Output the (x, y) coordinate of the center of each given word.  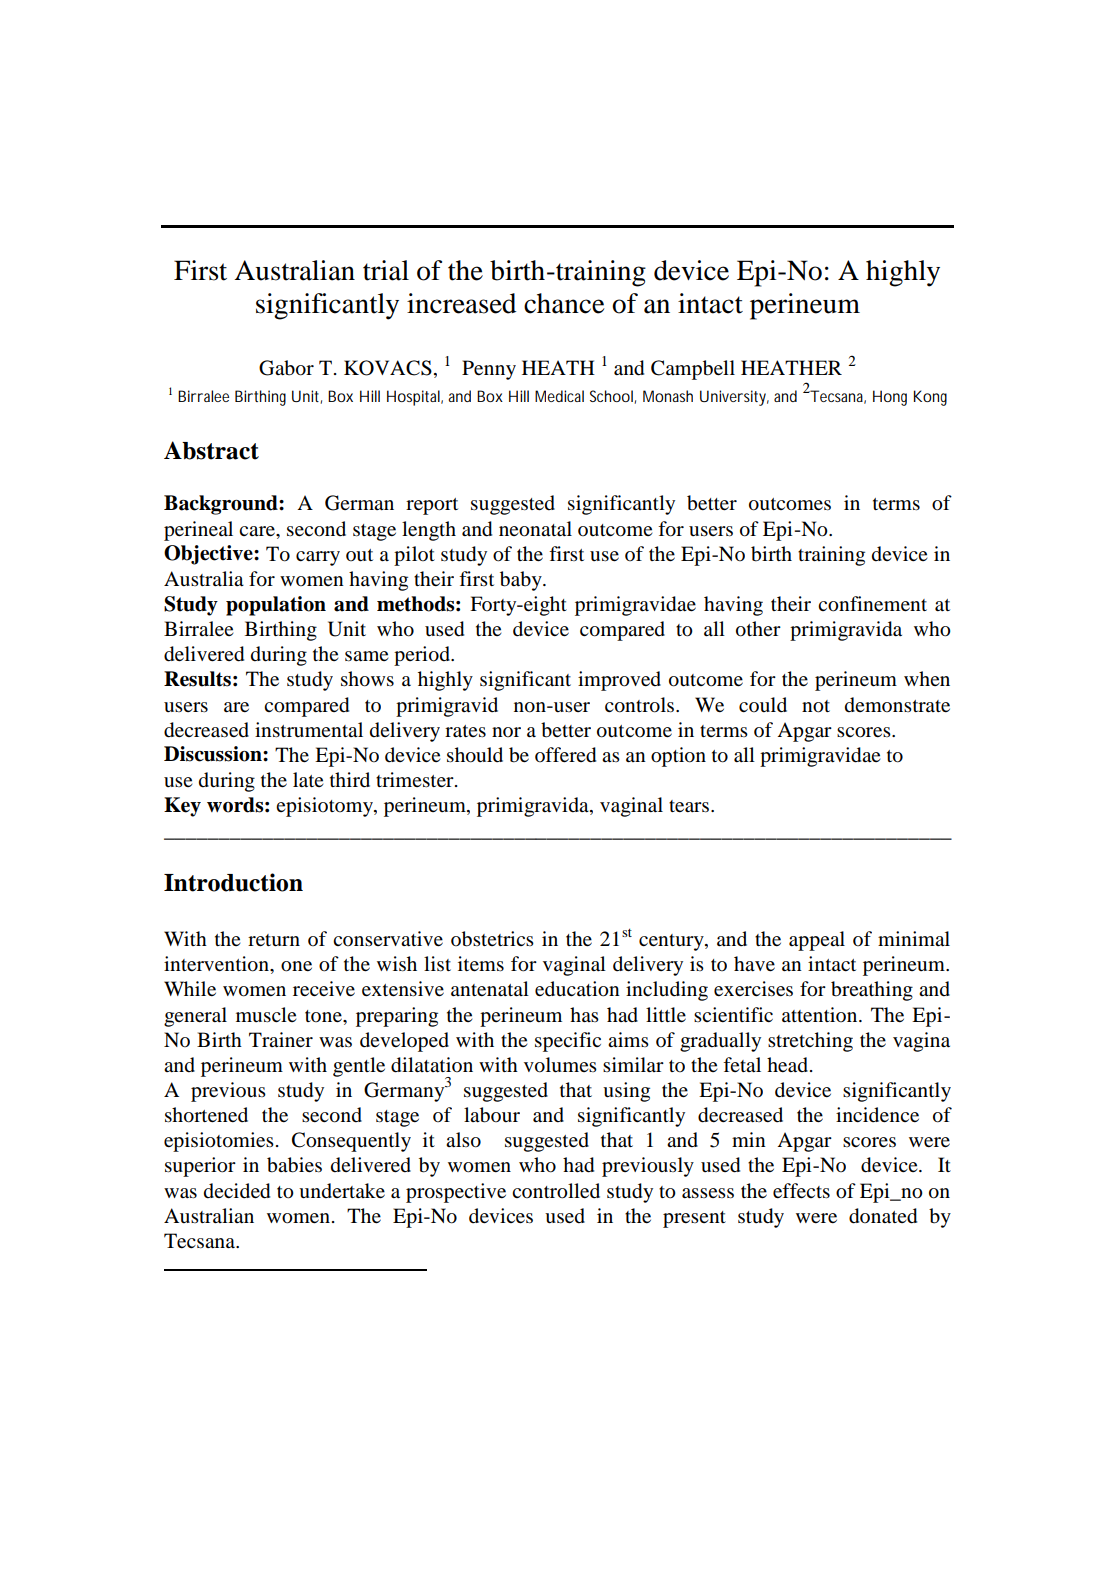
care (258, 531)
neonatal (535, 529)
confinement (872, 604)
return (274, 940)
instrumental (309, 730)
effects (801, 1191)
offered (565, 755)
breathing (872, 991)
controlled (556, 1191)
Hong (890, 398)
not (816, 706)
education (577, 989)
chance (564, 303)
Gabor (286, 368)
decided (237, 1191)
